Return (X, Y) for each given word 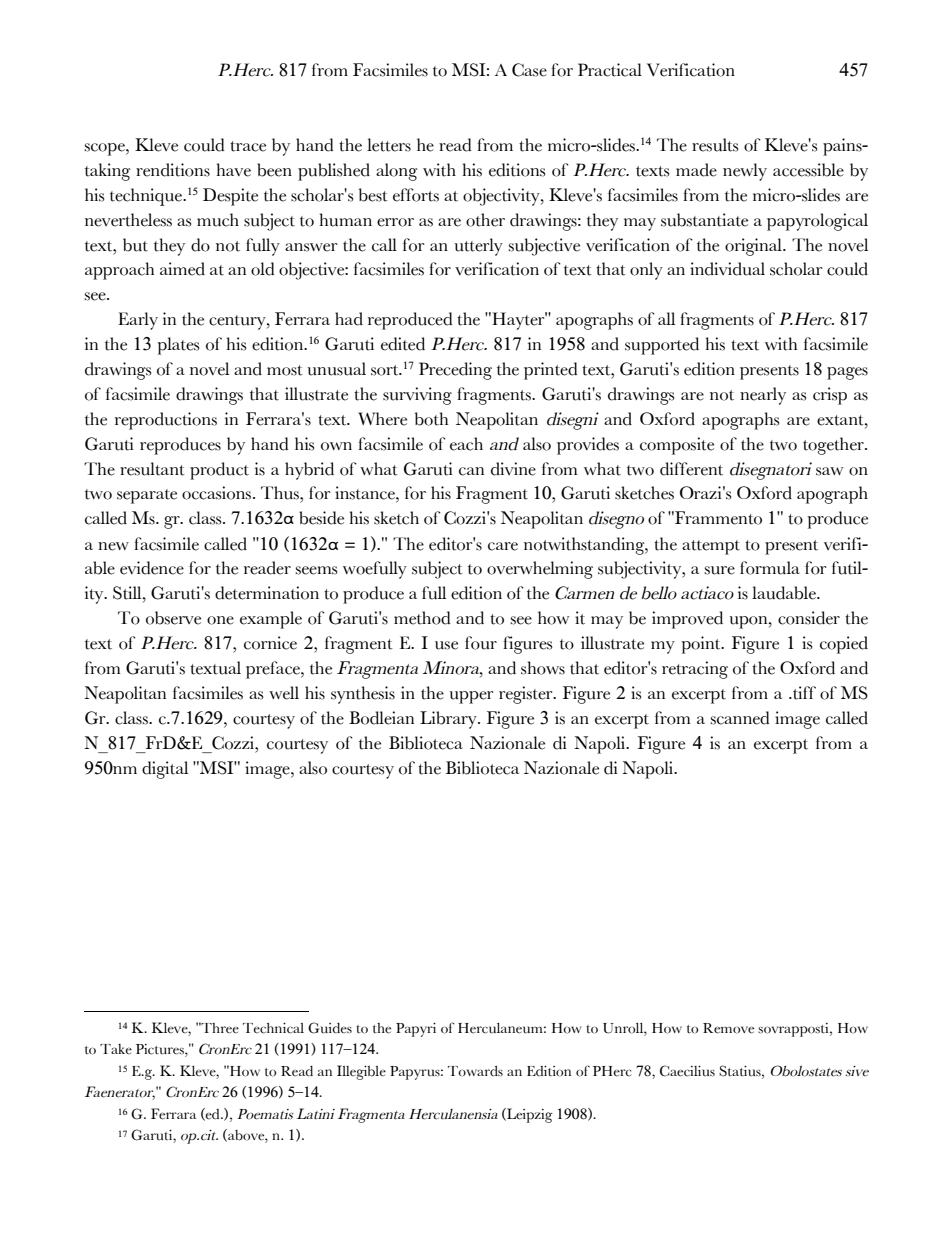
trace (248, 146)
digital (165, 770)
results (715, 145)
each (466, 444)
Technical (273, 1028)
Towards (475, 1071)
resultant (152, 469)
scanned (740, 718)
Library (449, 720)
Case (529, 70)
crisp (830, 396)
